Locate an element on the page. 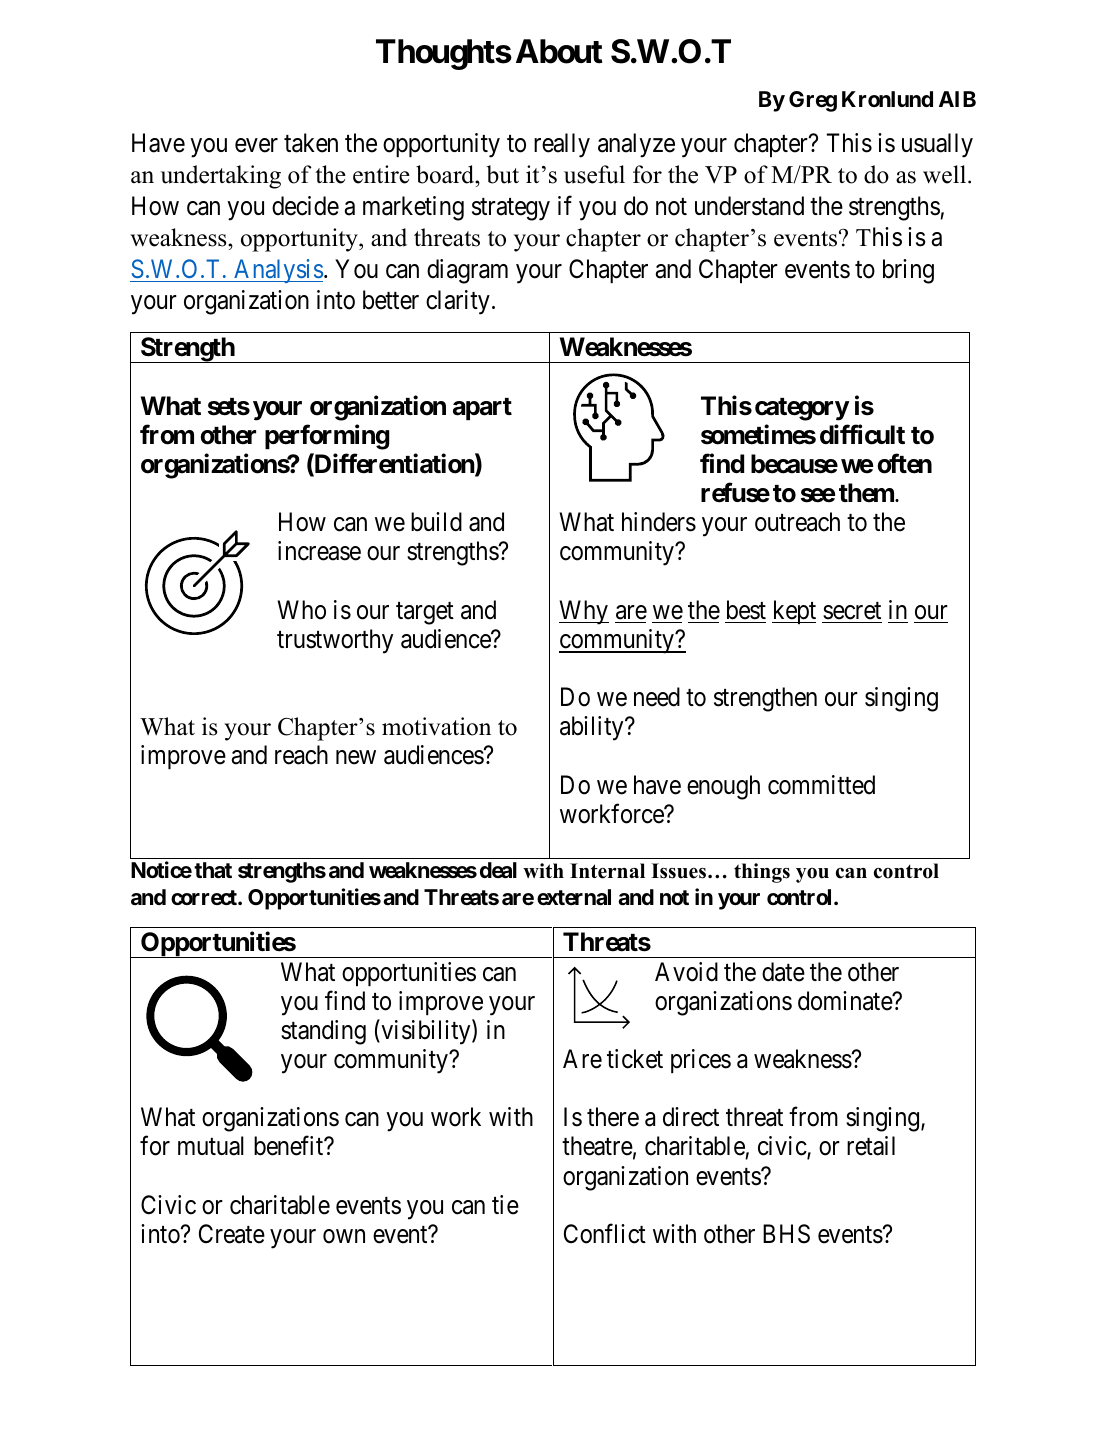 The height and width of the document is (1432, 1107). Why is located at coordinates (584, 612).
